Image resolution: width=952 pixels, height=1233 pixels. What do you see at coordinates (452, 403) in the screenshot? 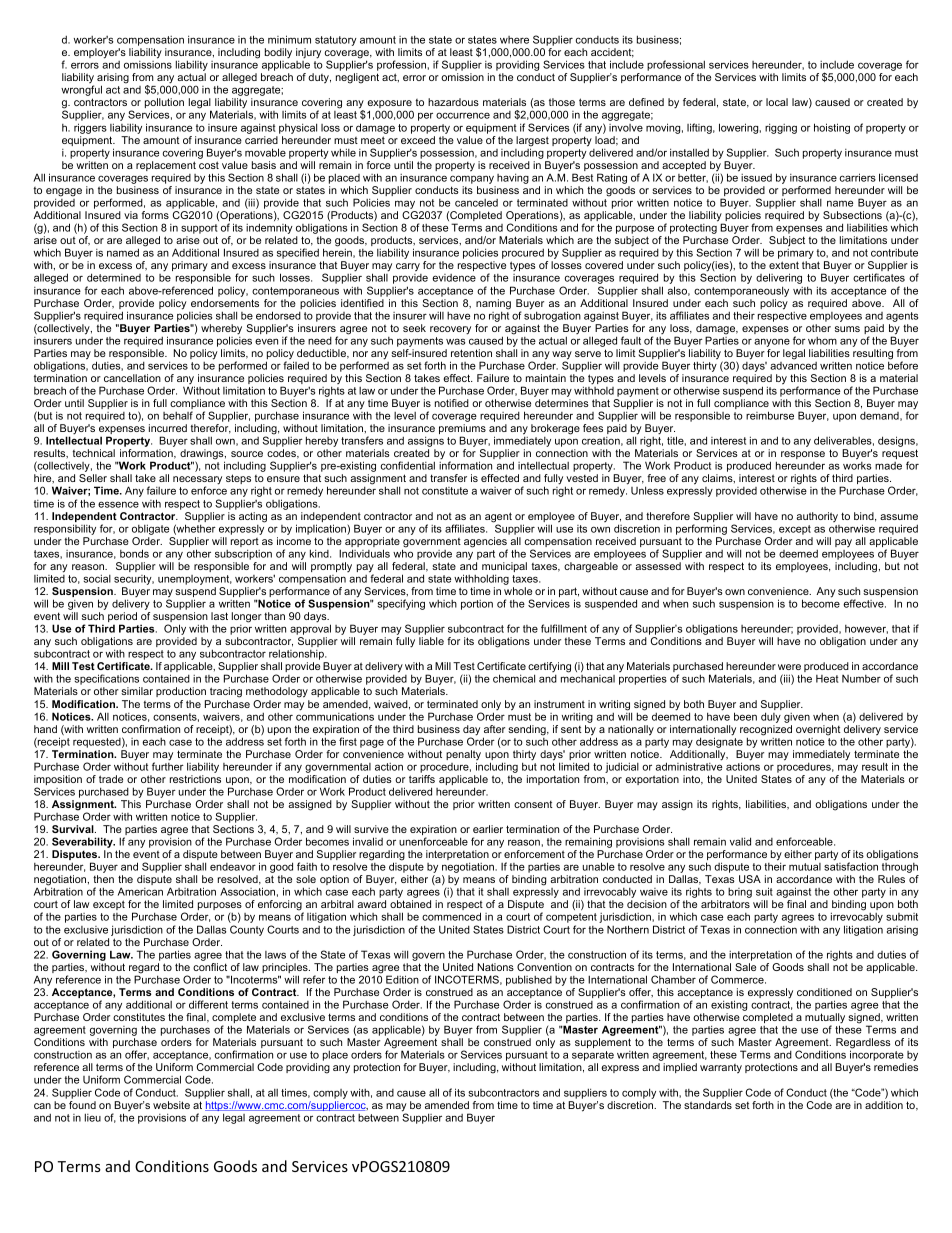
I see `notified` at bounding box center [452, 403].
